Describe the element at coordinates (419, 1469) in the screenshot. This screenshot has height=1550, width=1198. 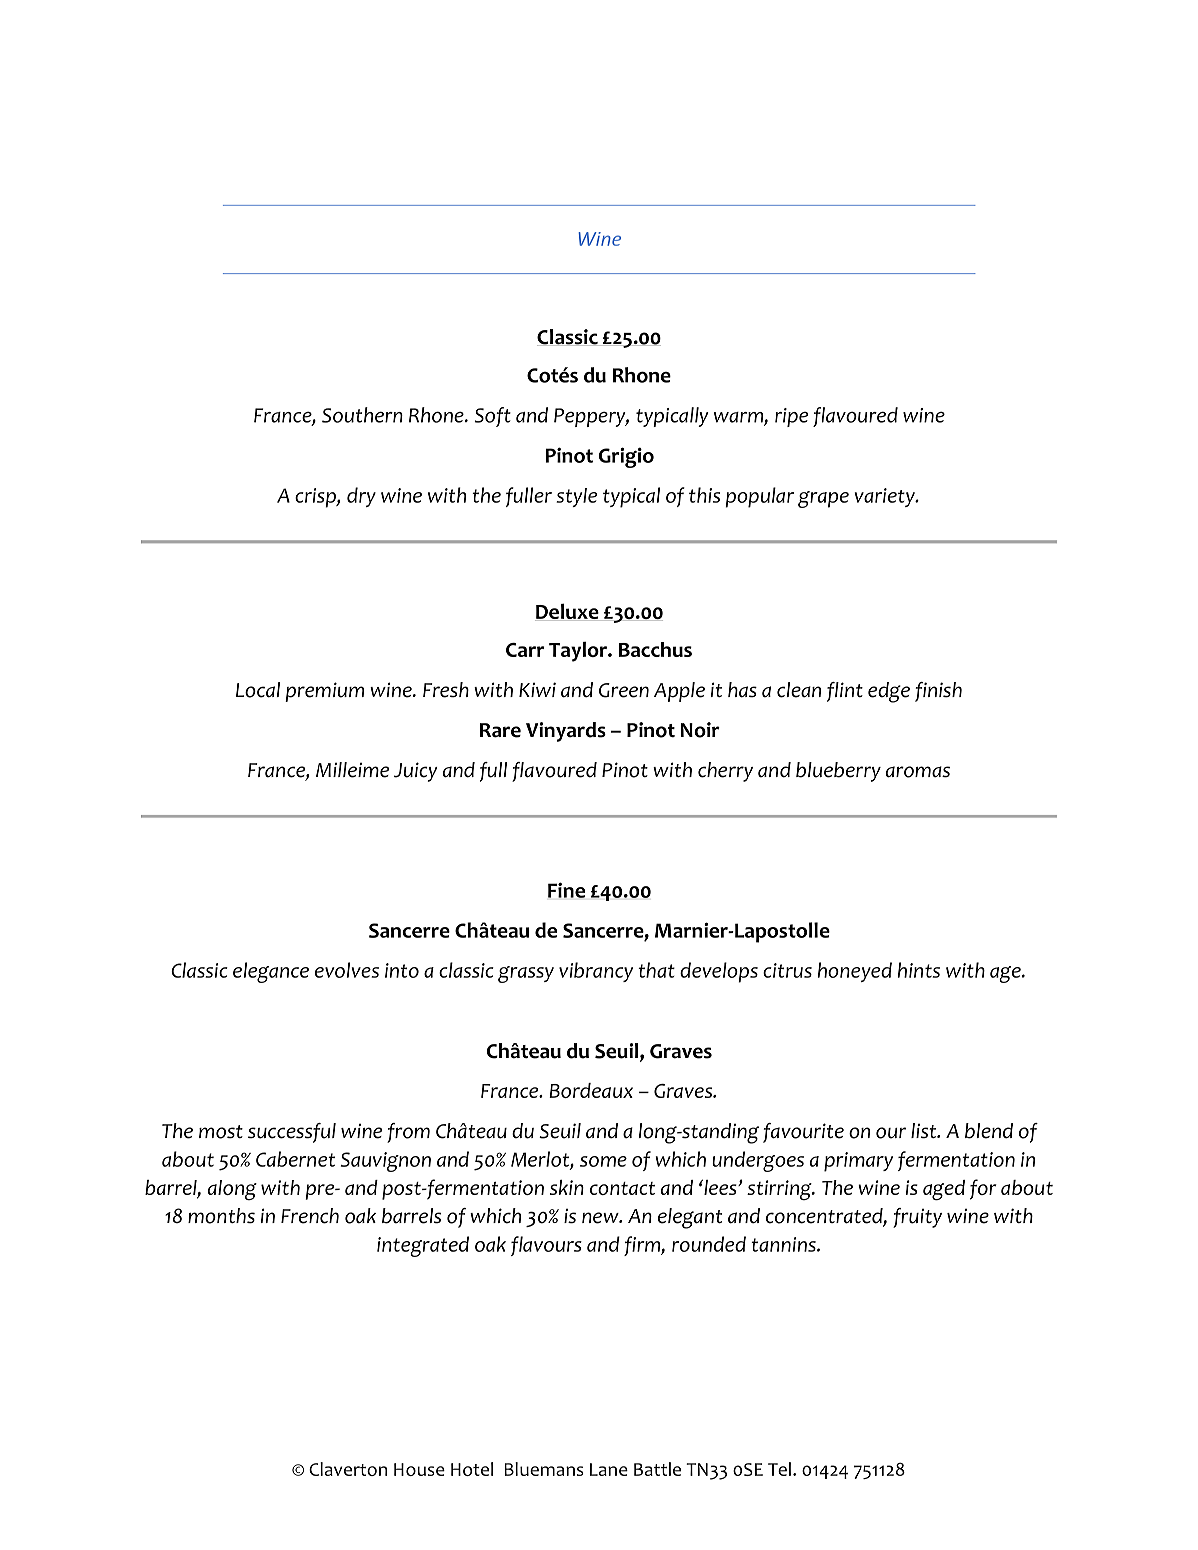
I see `House` at that location.
